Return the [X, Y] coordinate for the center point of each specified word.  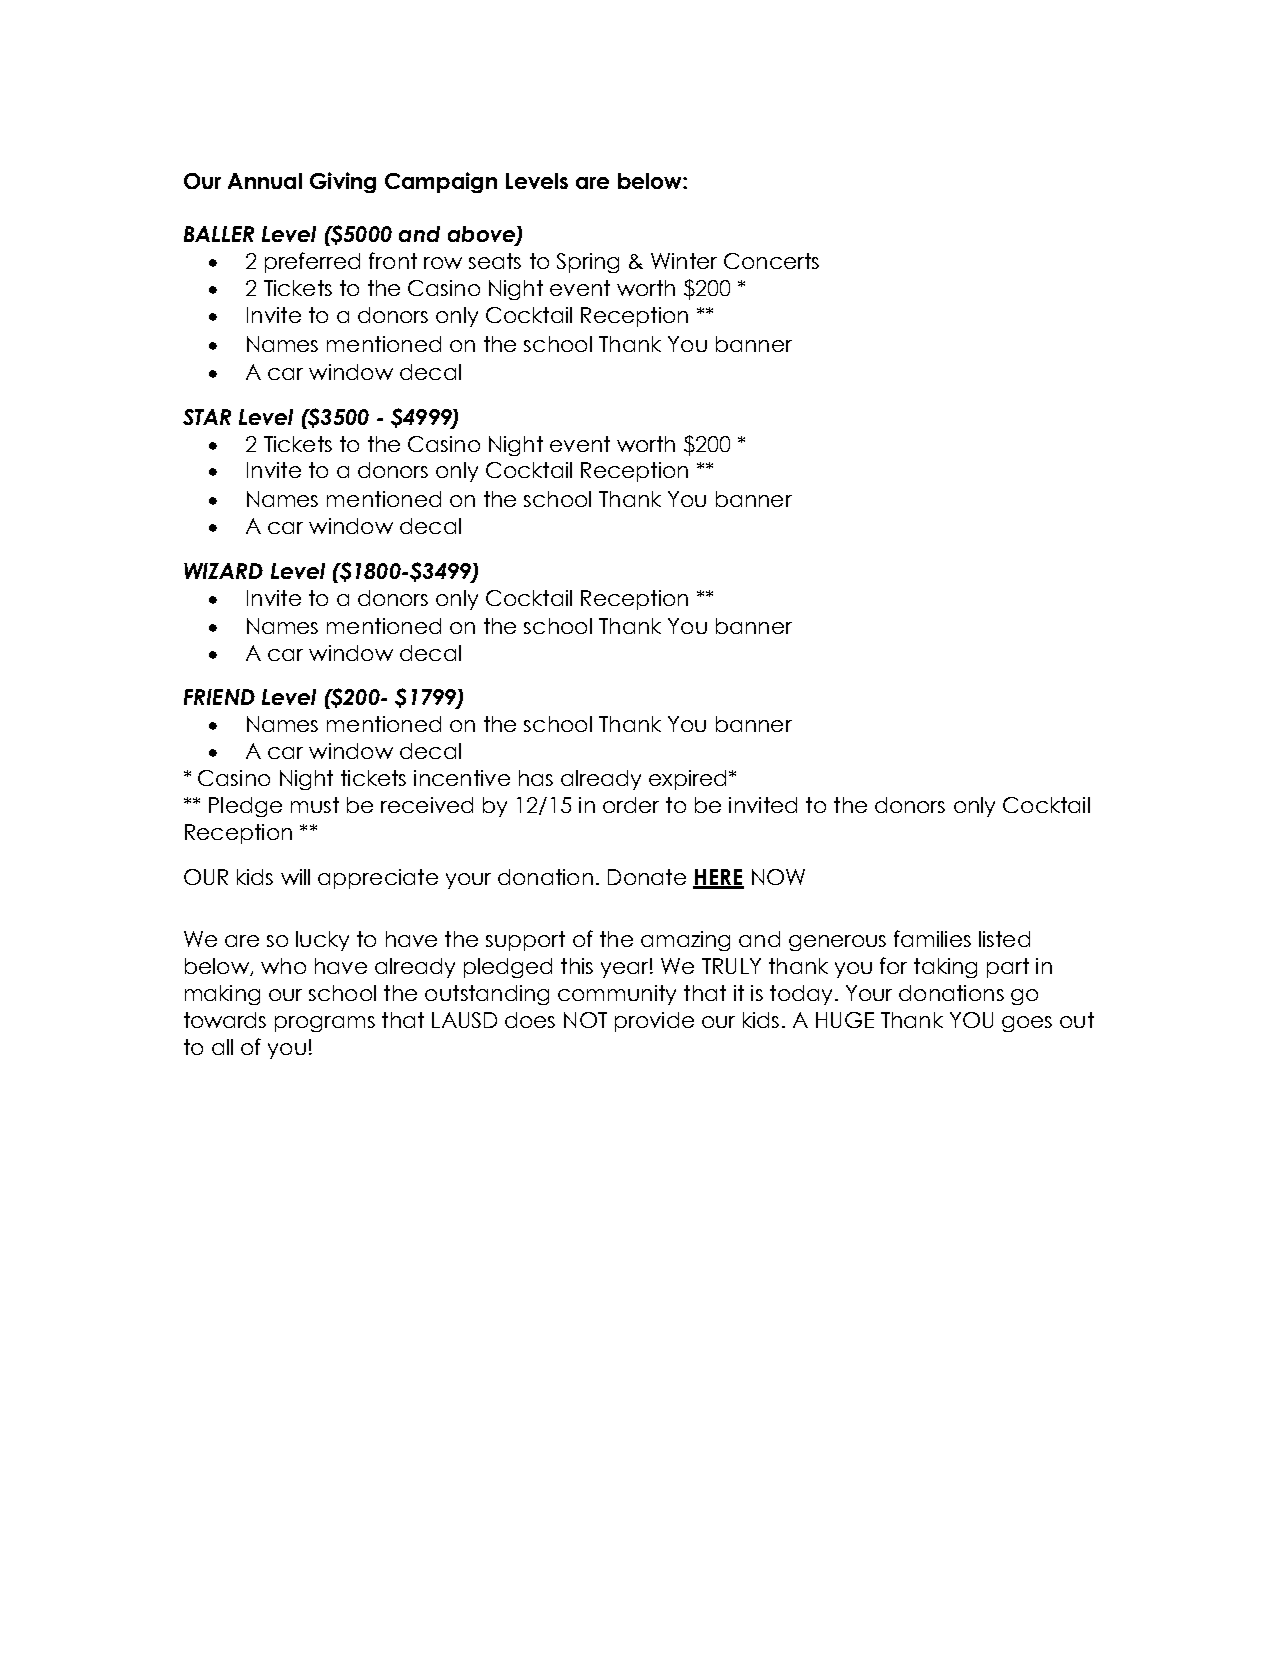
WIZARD [223, 571]
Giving [343, 182]
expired [687, 780]
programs [325, 1024]
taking [945, 968]
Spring [588, 263]
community [617, 995]
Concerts [771, 261]
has [536, 778]
